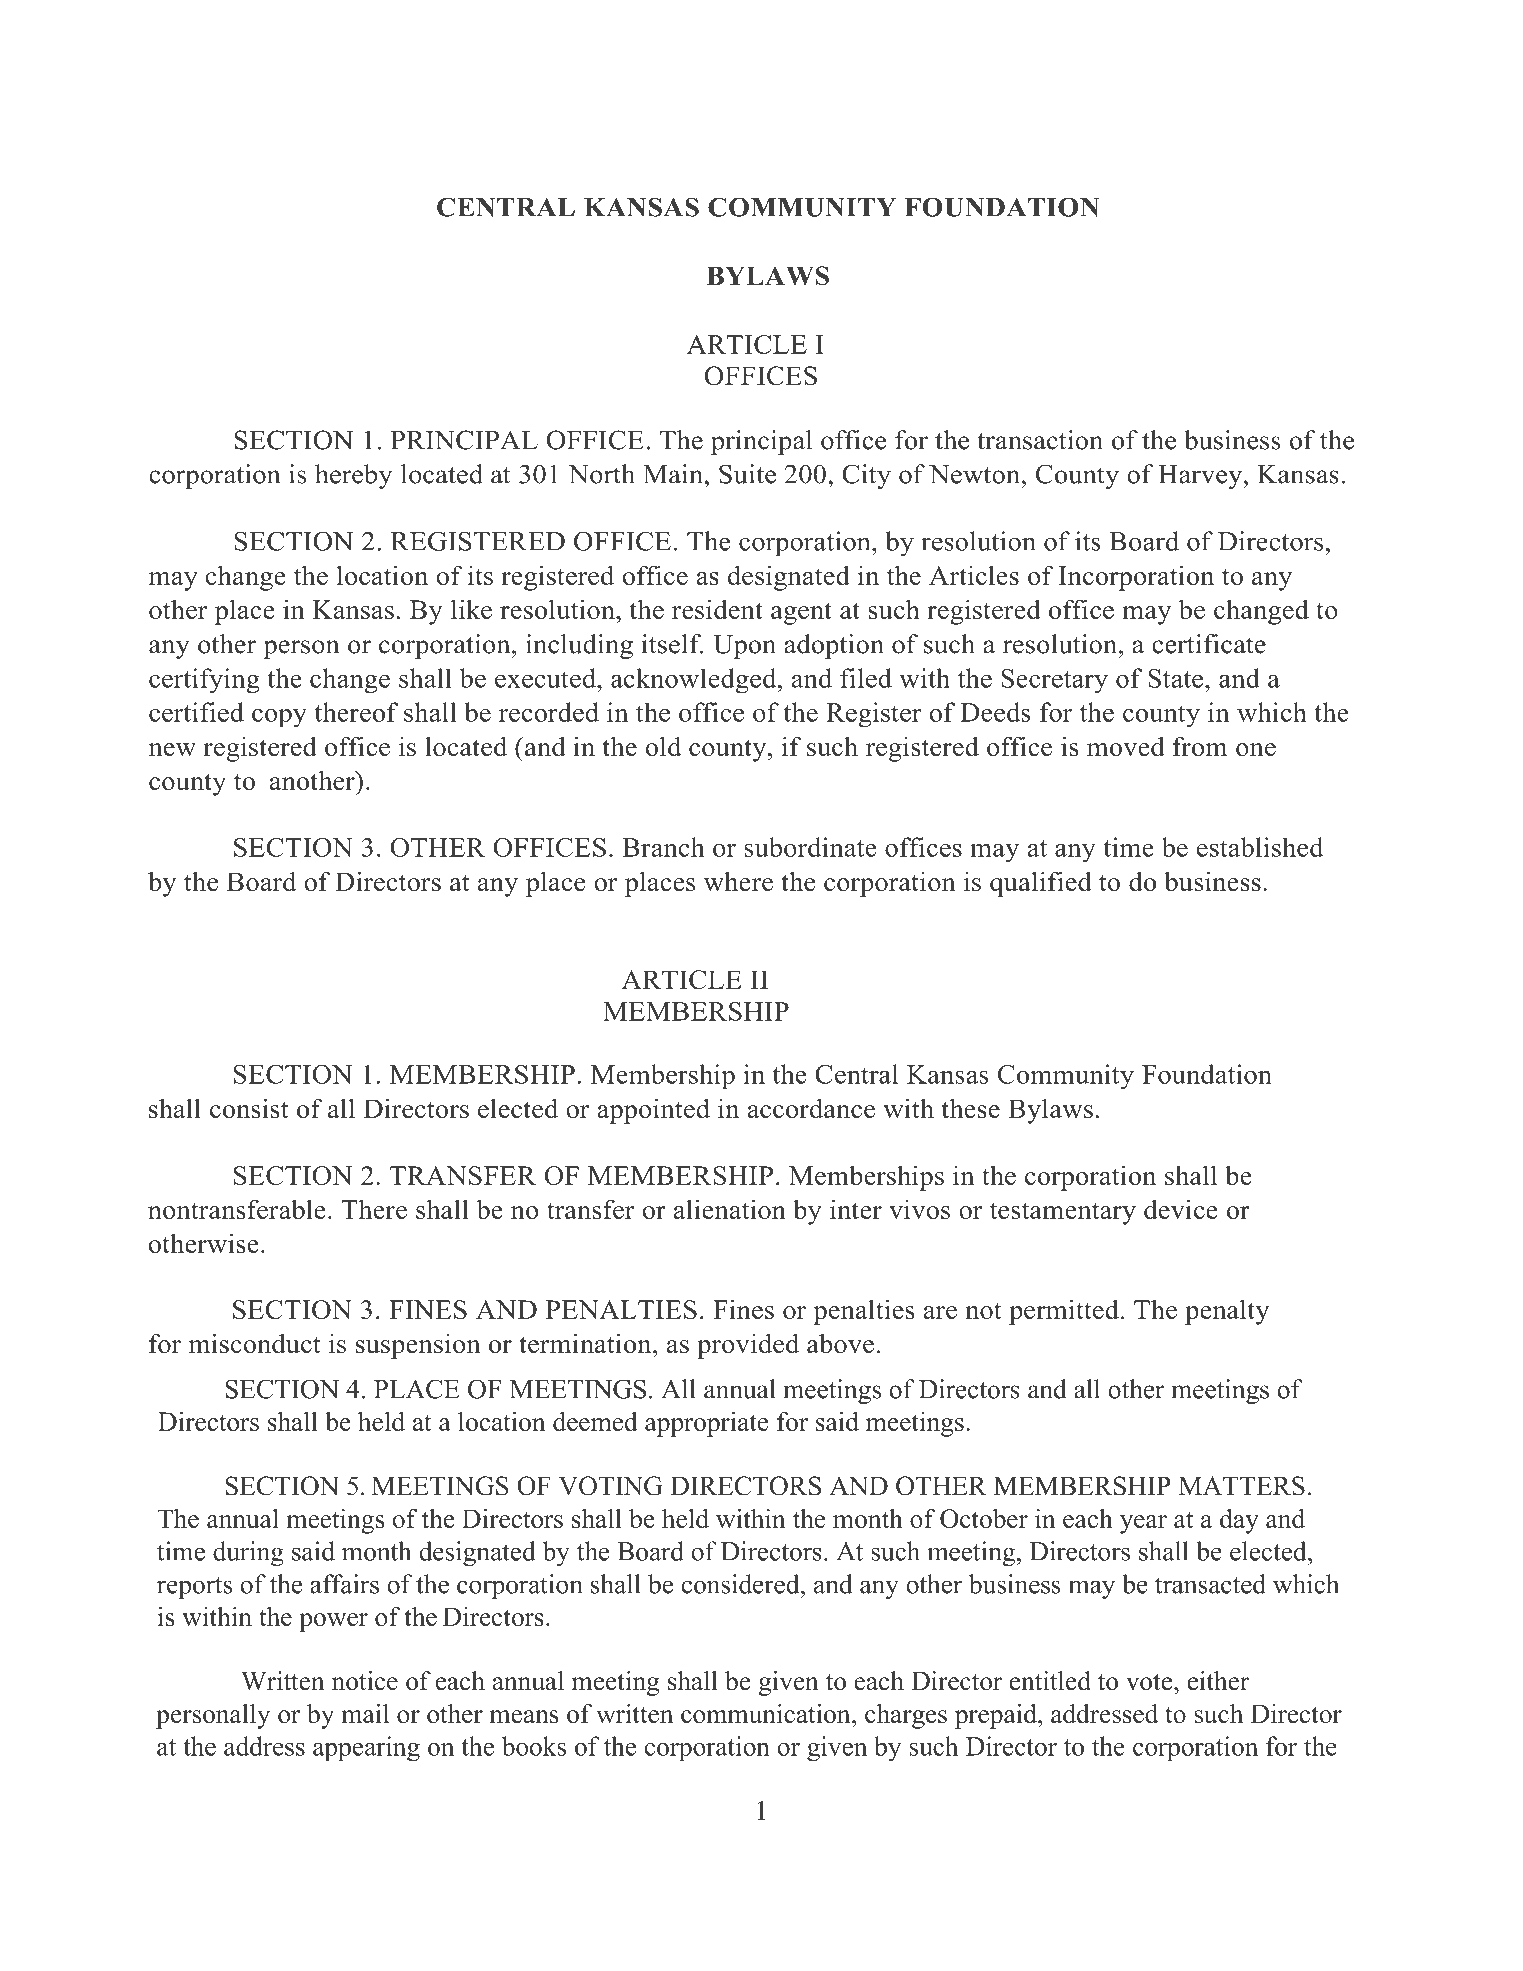 The image size is (1523, 1971). What do you see at coordinates (747, 474) in the page?
I see `Suite` at bounding box center [747, 474].
